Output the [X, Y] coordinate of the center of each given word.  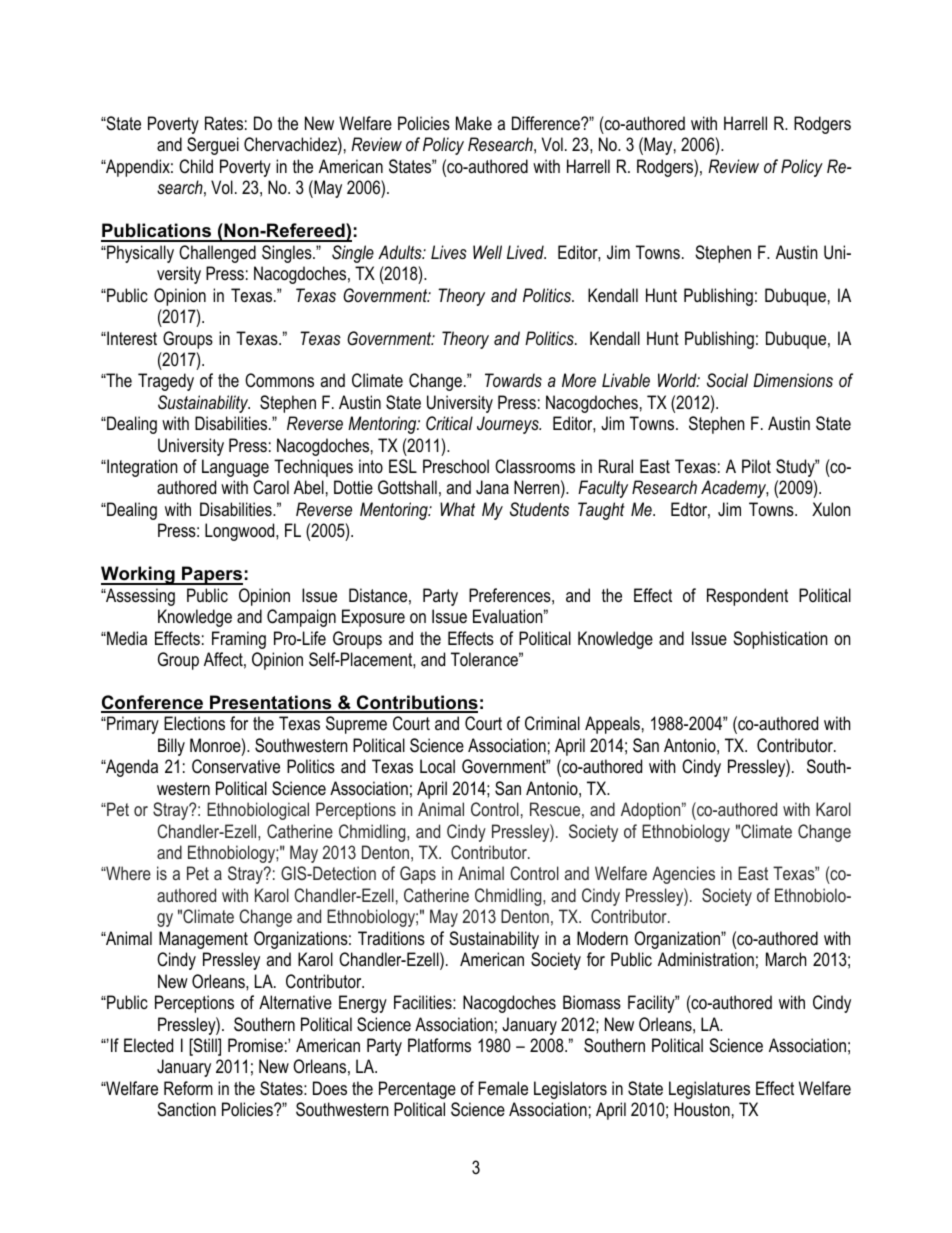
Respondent [747, 597]
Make [474, 123]
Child [196, 166]
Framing [239, 640]
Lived [526, 252]
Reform [188, 1088]
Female [503, 1088]
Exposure [373, 618]
